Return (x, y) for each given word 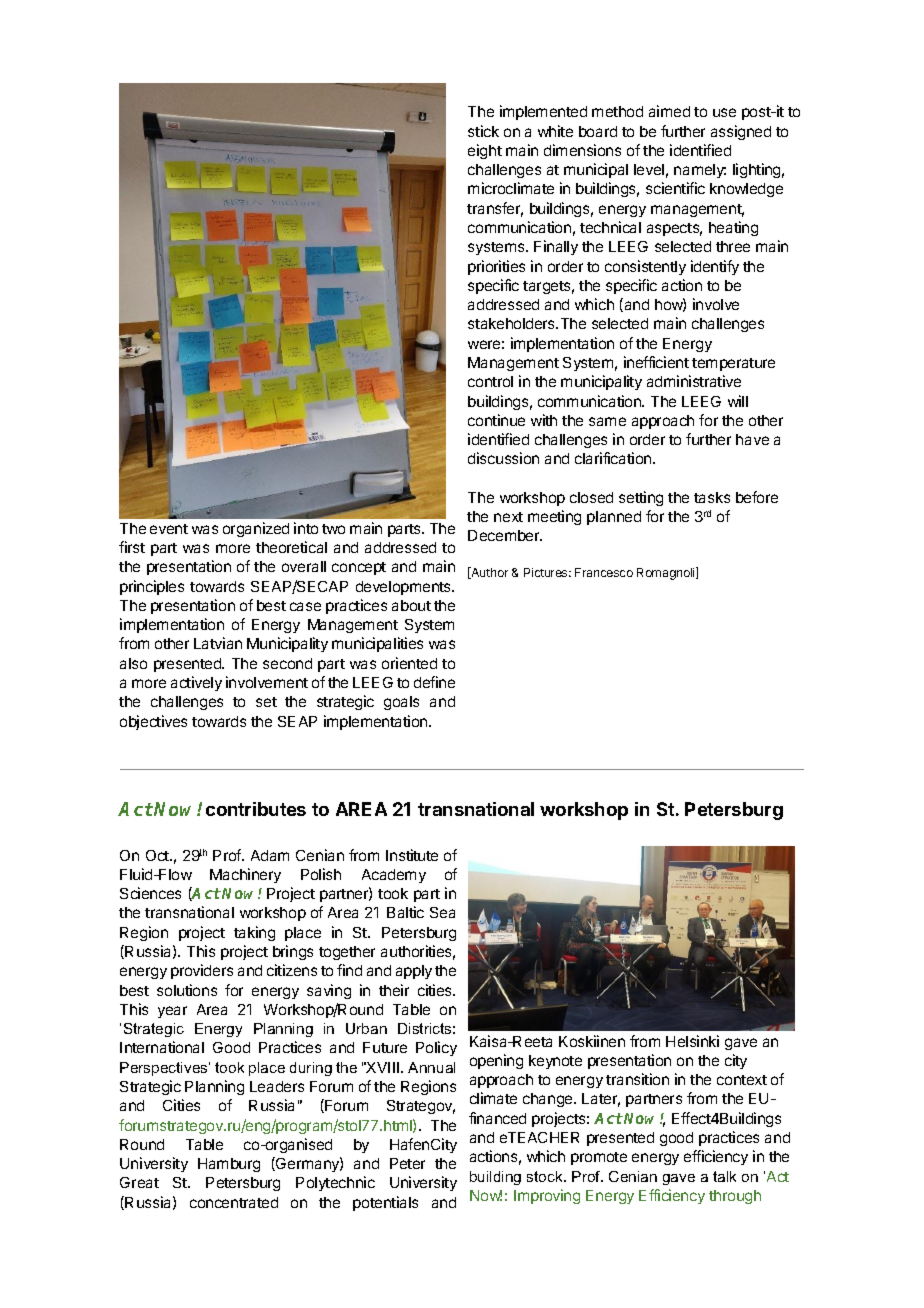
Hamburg (229, 1165)
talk (724, 1176)
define (434, 682)
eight (485, 151)
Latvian (218, 643)
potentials (385, 1203)
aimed (669, 111)
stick (483, 131)
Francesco (604, 572)
